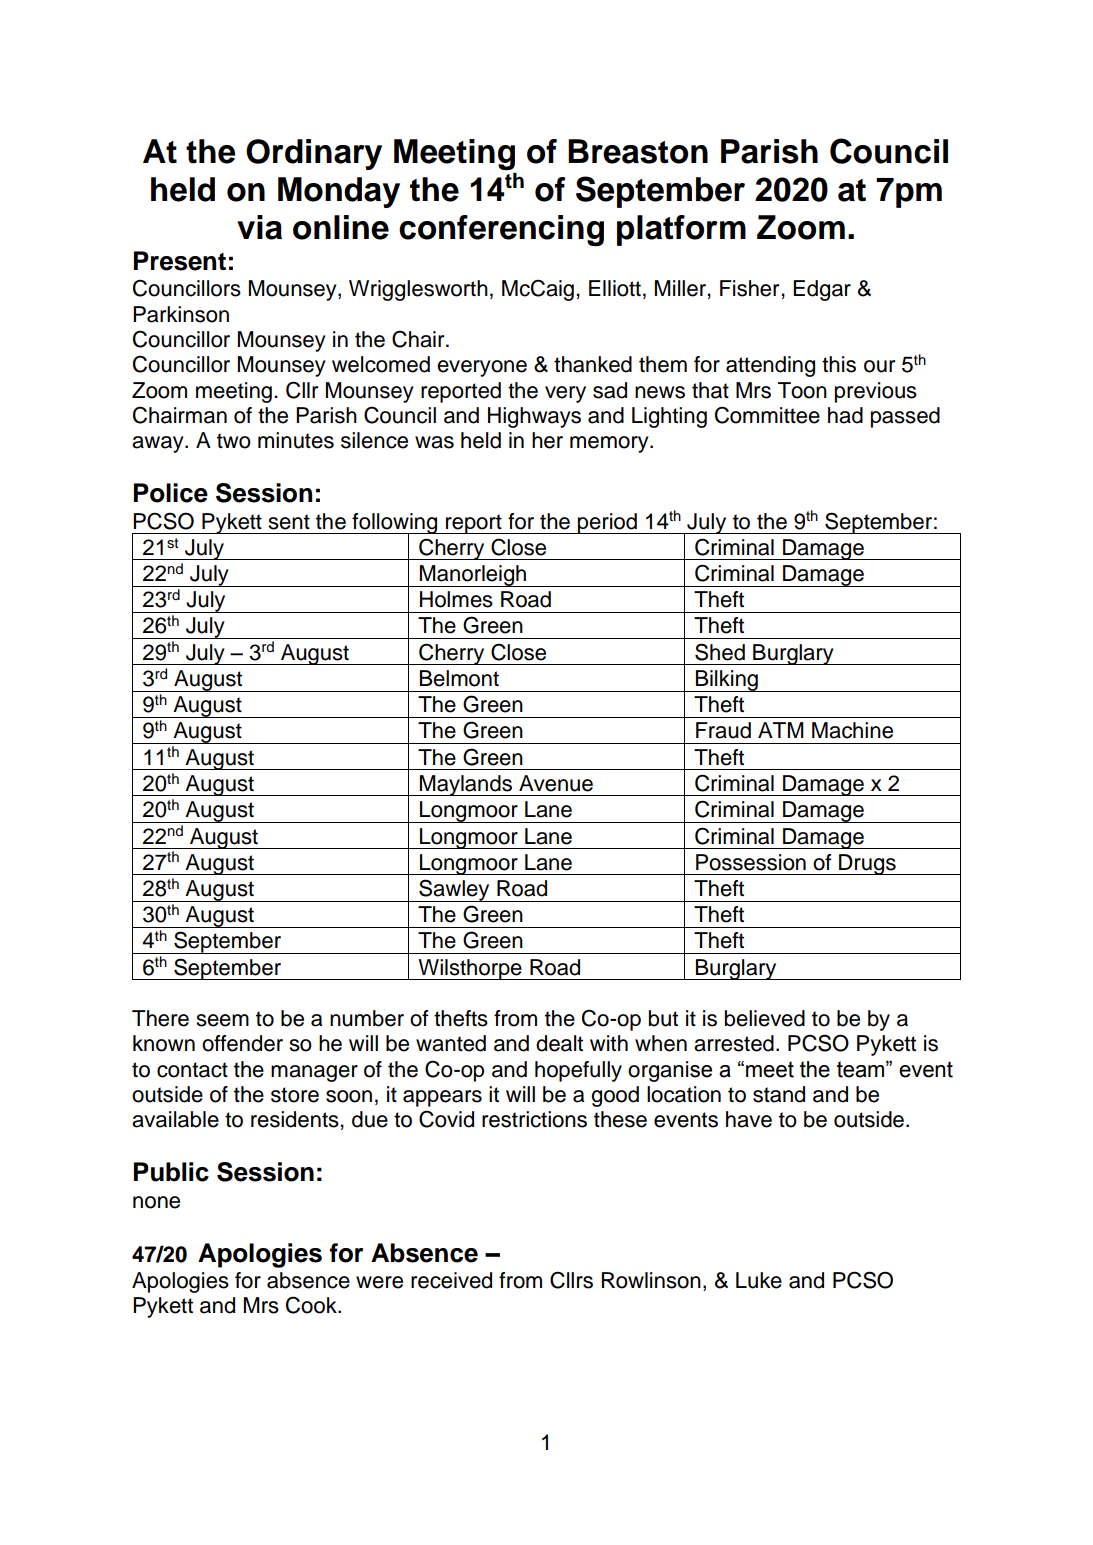 This image has width=1093, height=1545. I want to click on conferencing, so click(501, 230).
